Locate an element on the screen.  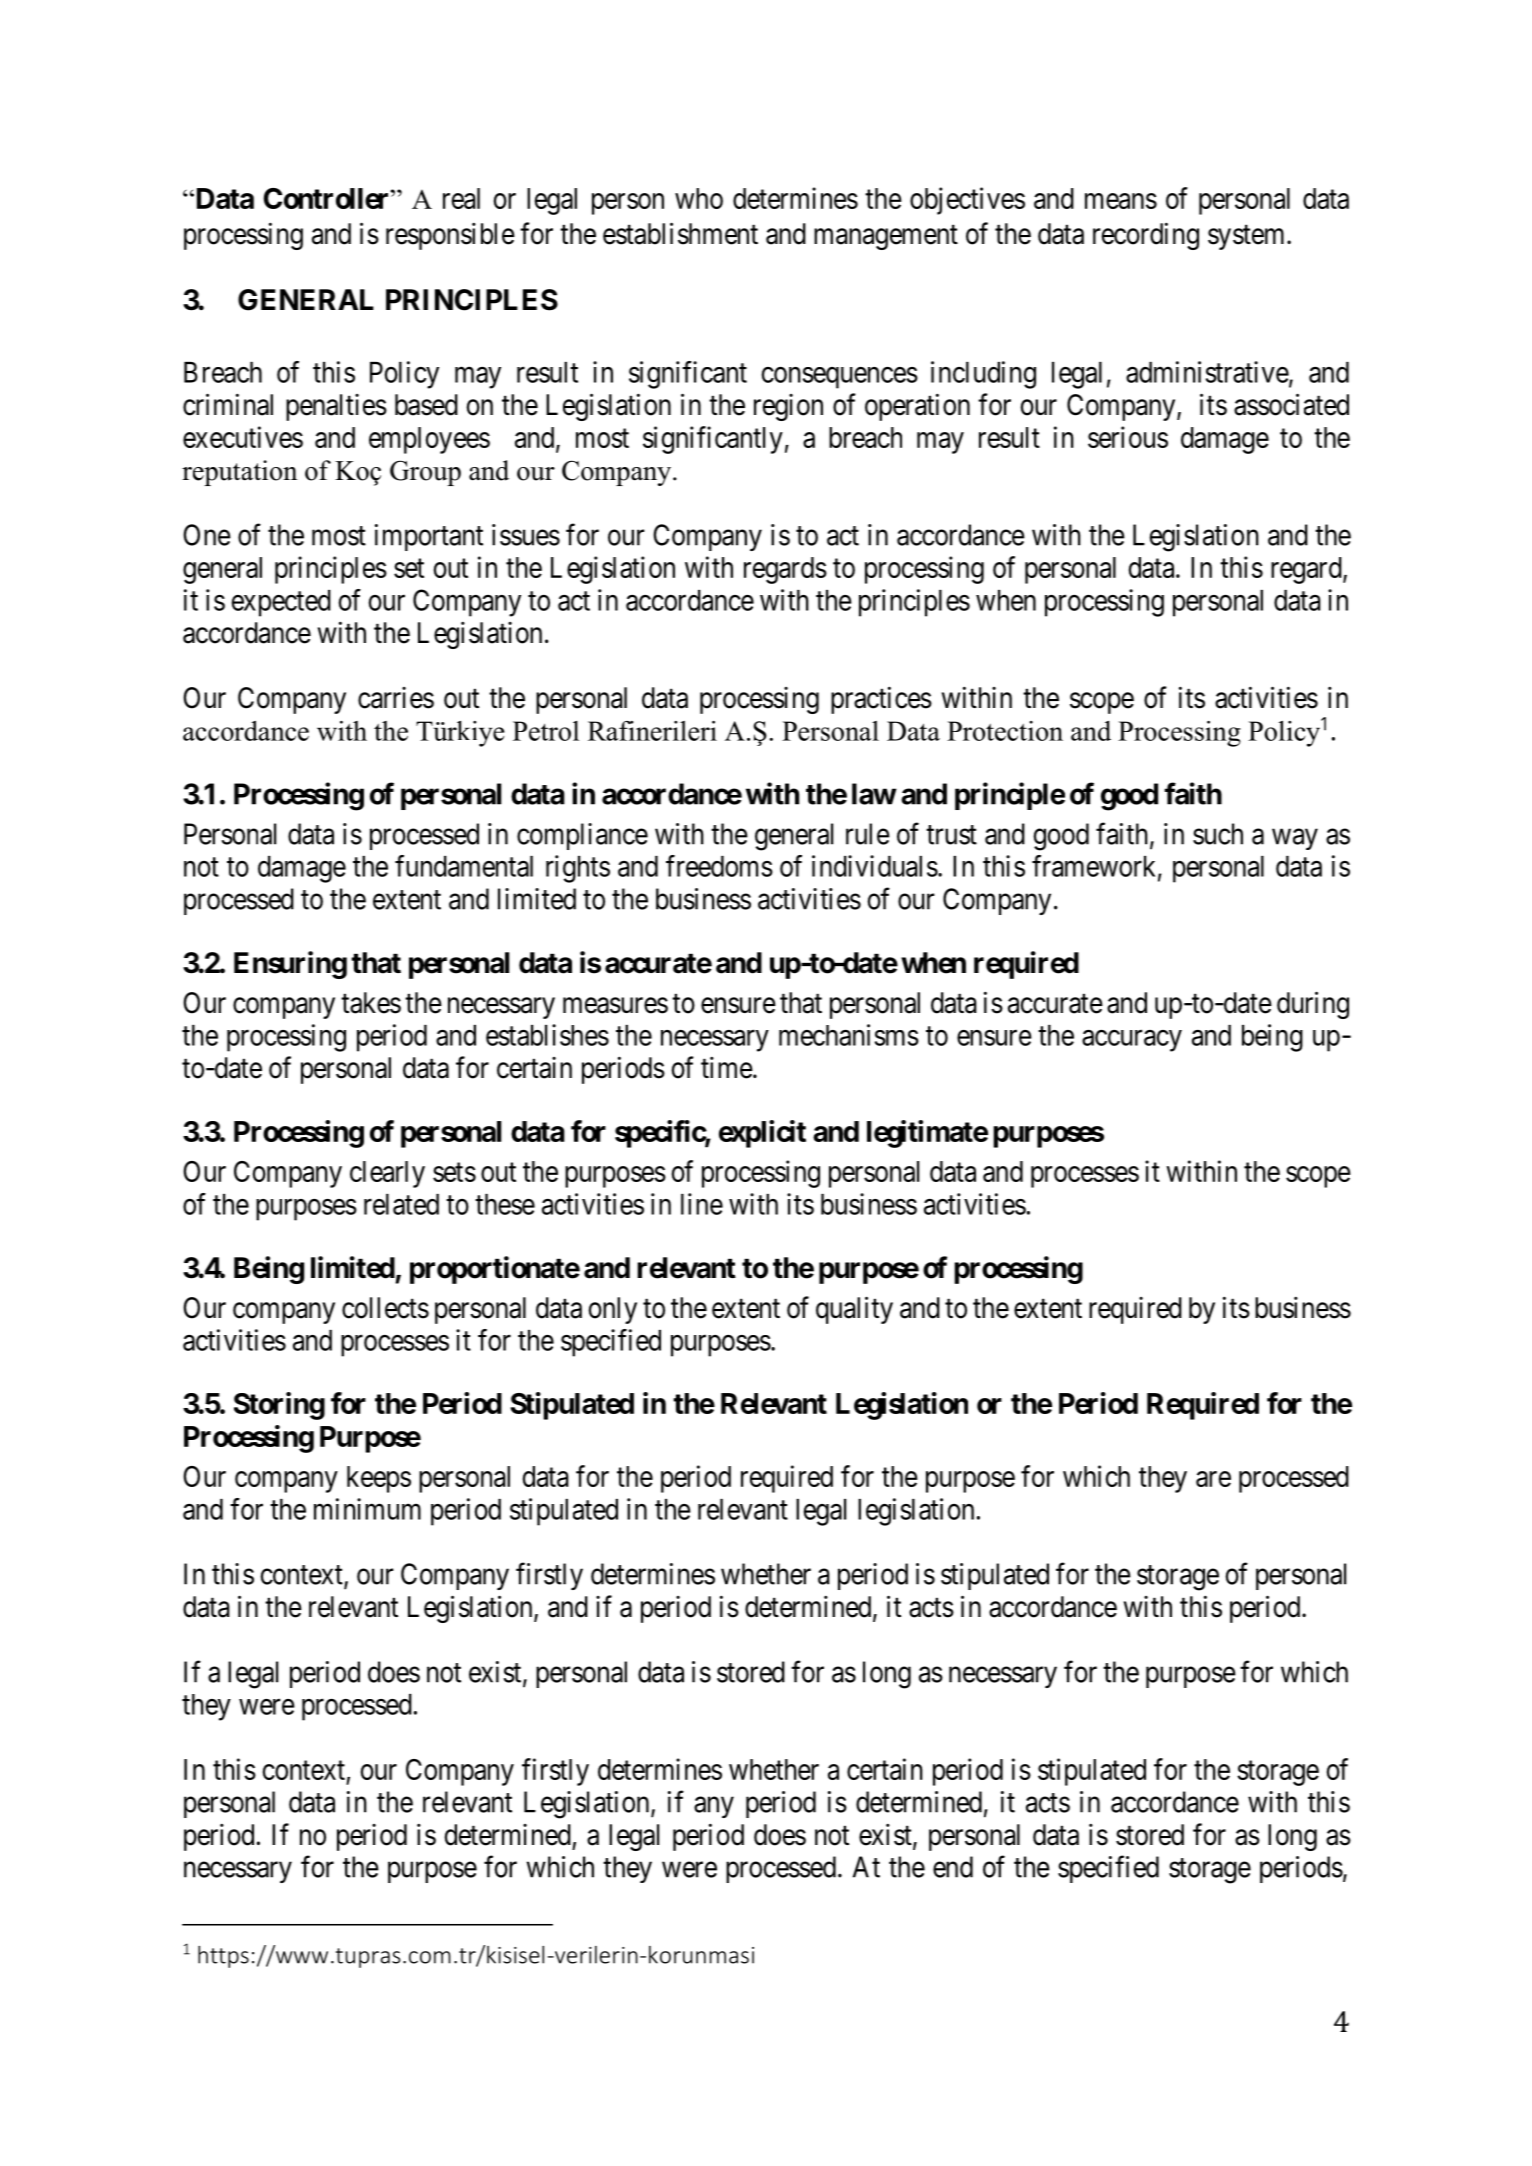
clearly is located at coordinates (387, 1174).
